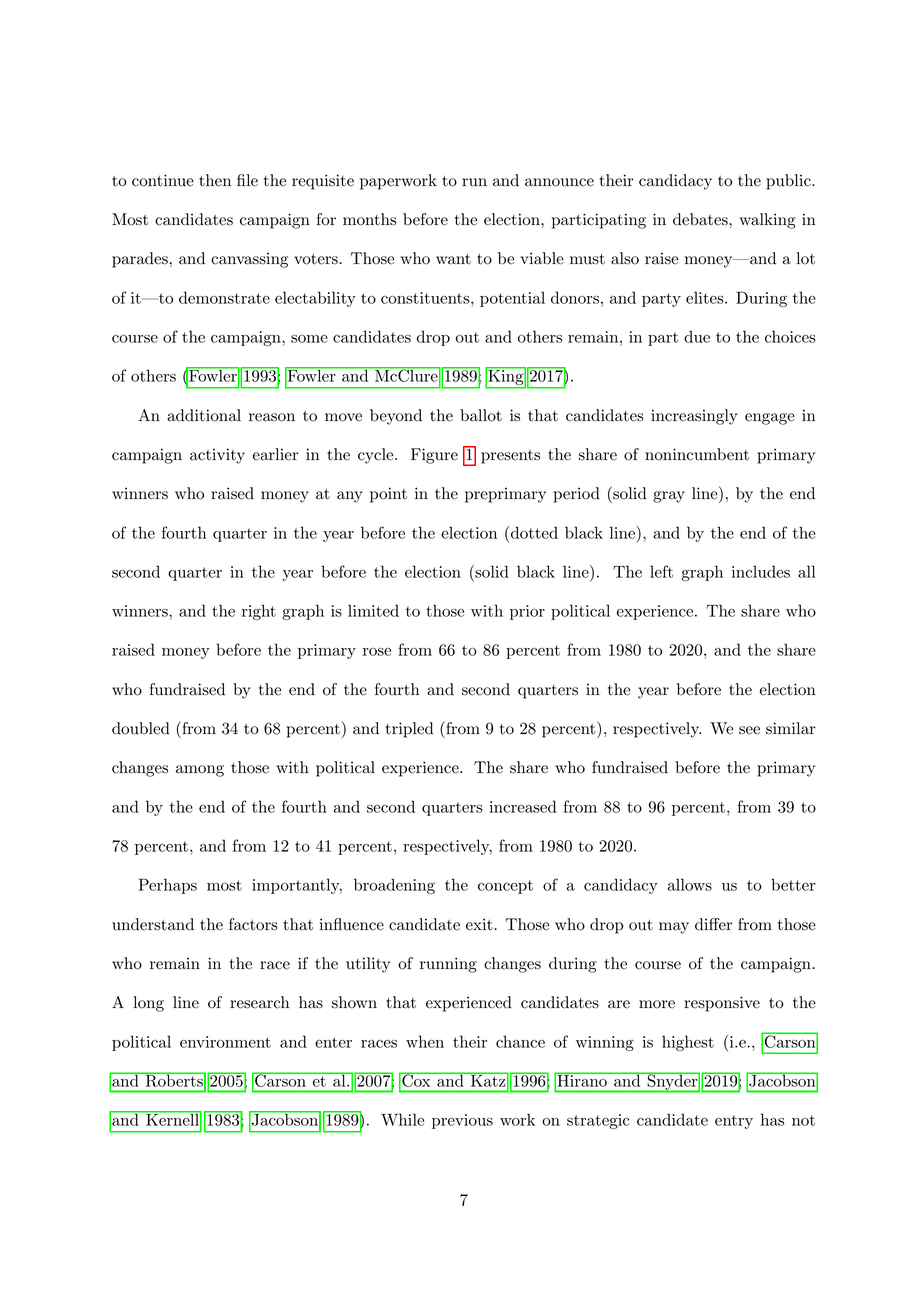 The height and width of the image is (1308, 924). I want to click on environment, so click(225, 1042).
